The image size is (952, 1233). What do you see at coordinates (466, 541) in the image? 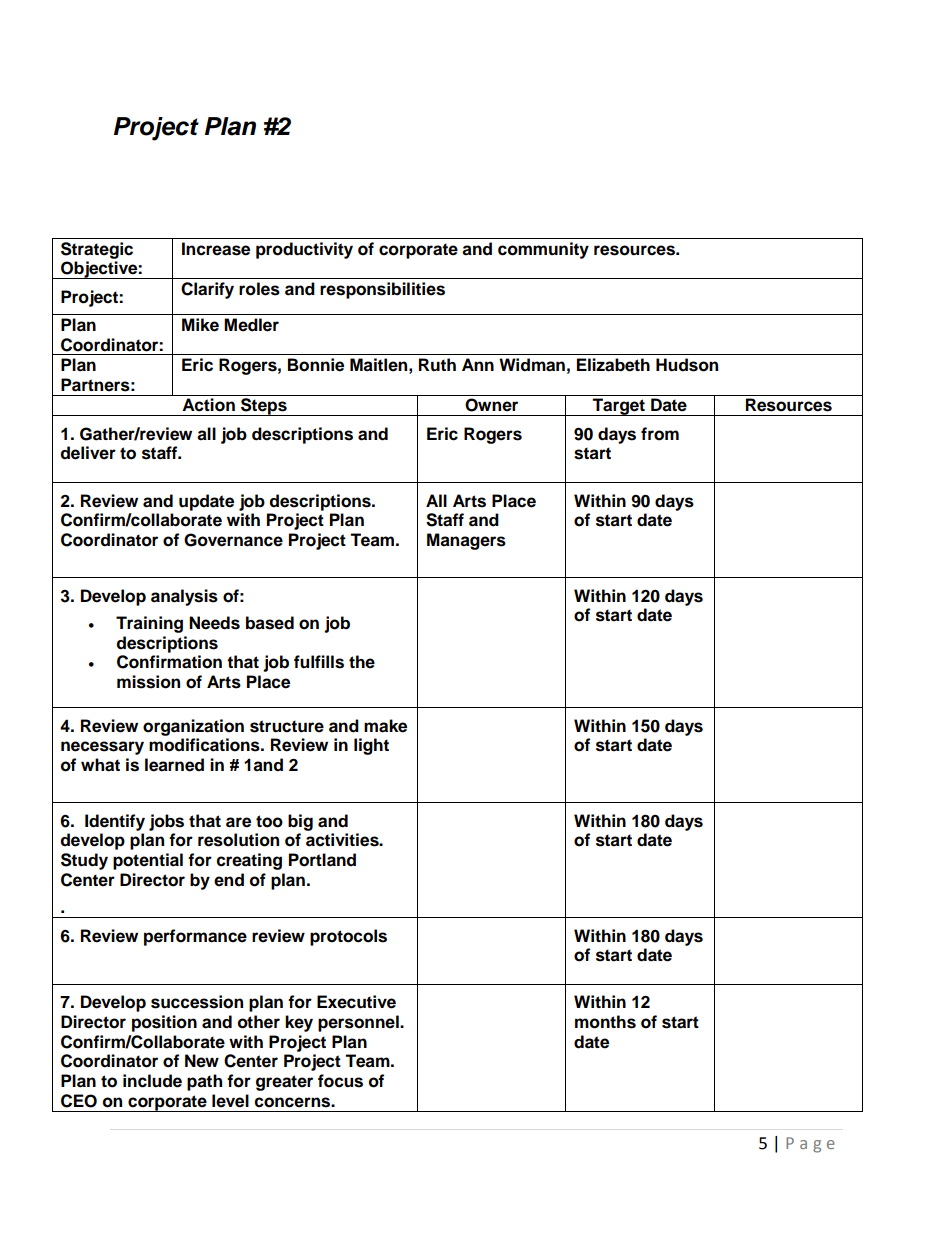
I see `Managers` at bounding box center [466, 541].
